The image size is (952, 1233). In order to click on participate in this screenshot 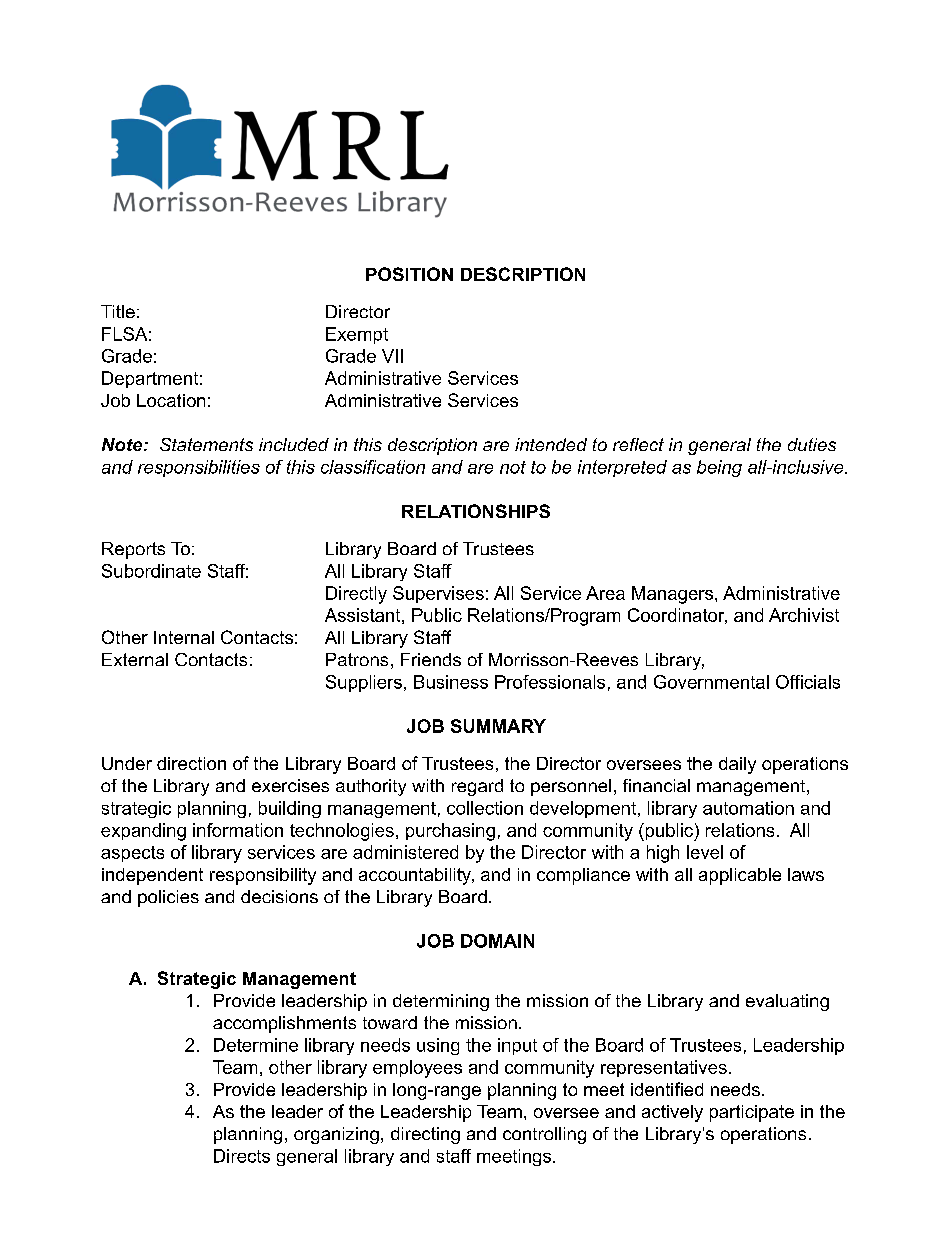, I will do `click(752, 1113)`.
